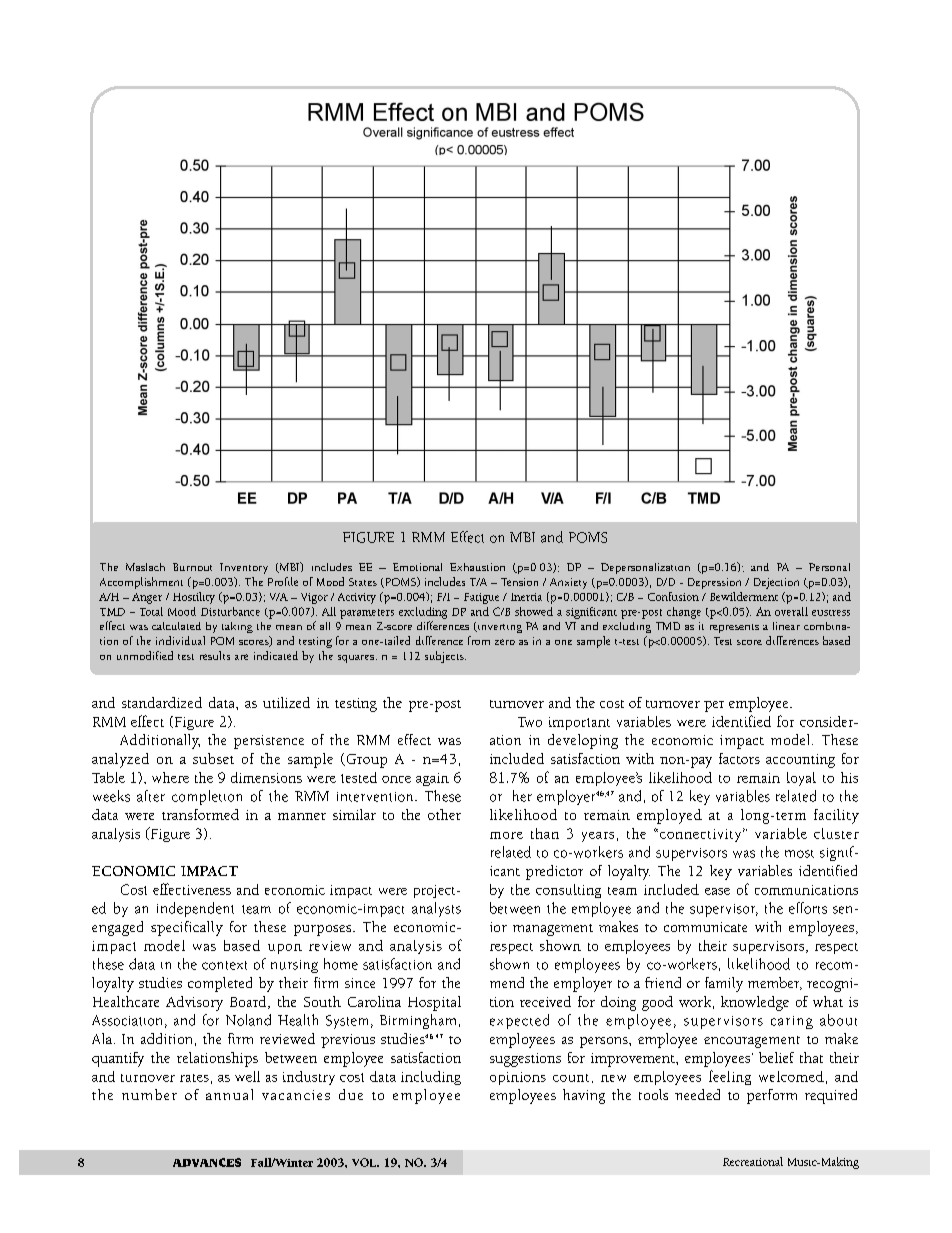  What do you see at coordinates (194, 598) in the screenshot?
I see `Hostility` at bounding box center [194, 598].
